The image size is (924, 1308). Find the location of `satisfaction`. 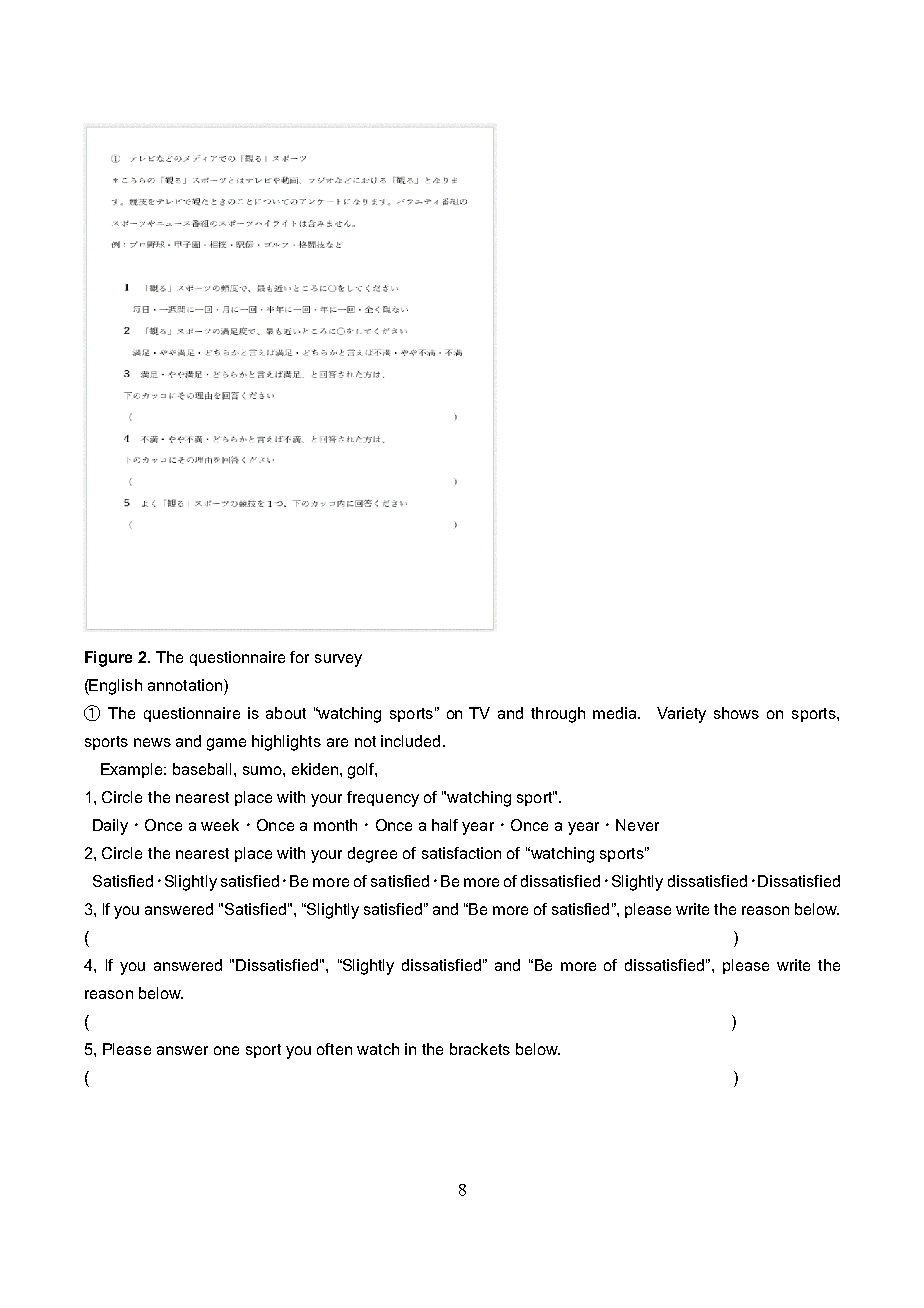

satisfaction is located at coordinates (461, 853).
